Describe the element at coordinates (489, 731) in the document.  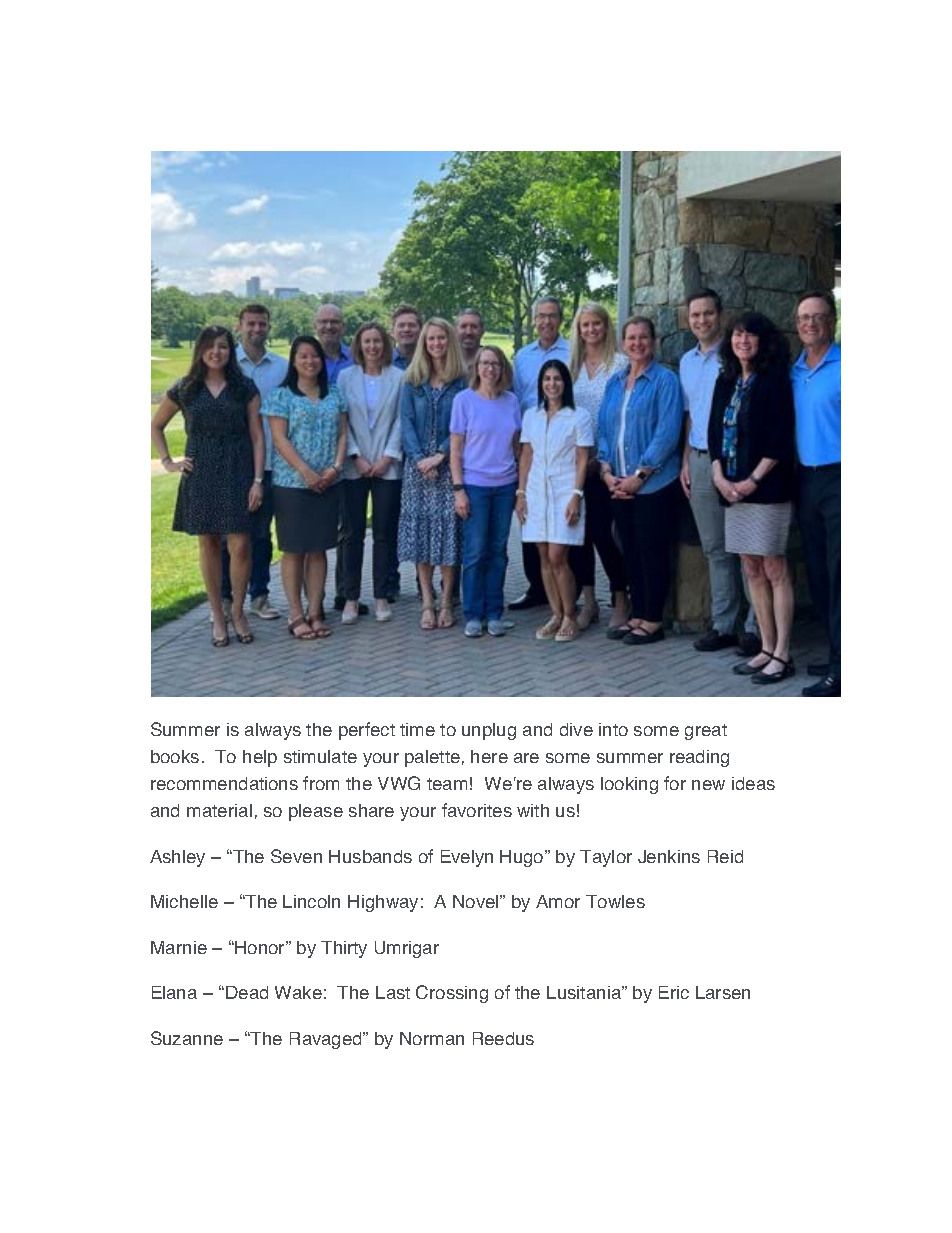
I see `unplug` at that location.
